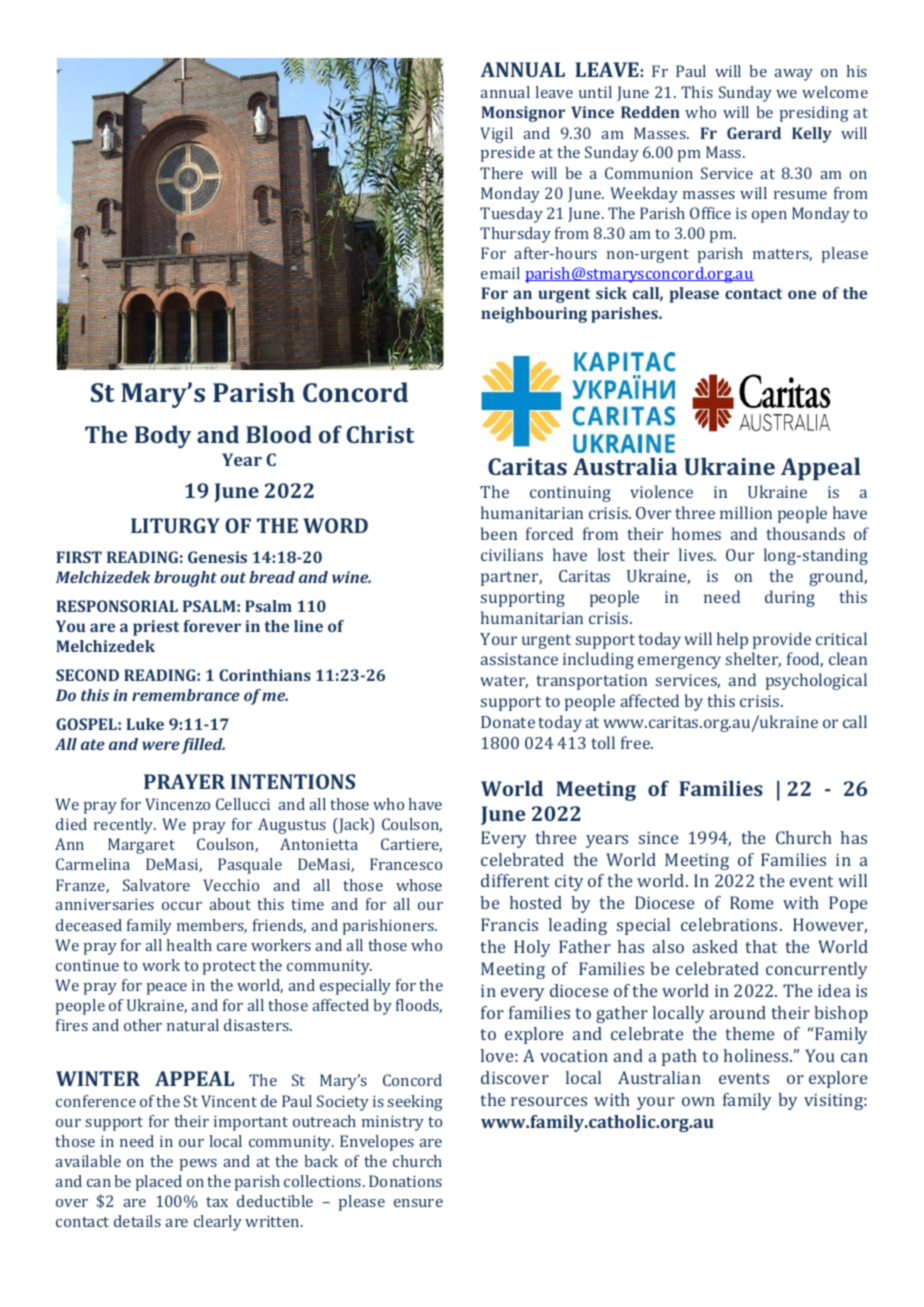 This page has height=1307, width=924. I want to click on Francesco, so click(406, 864).
